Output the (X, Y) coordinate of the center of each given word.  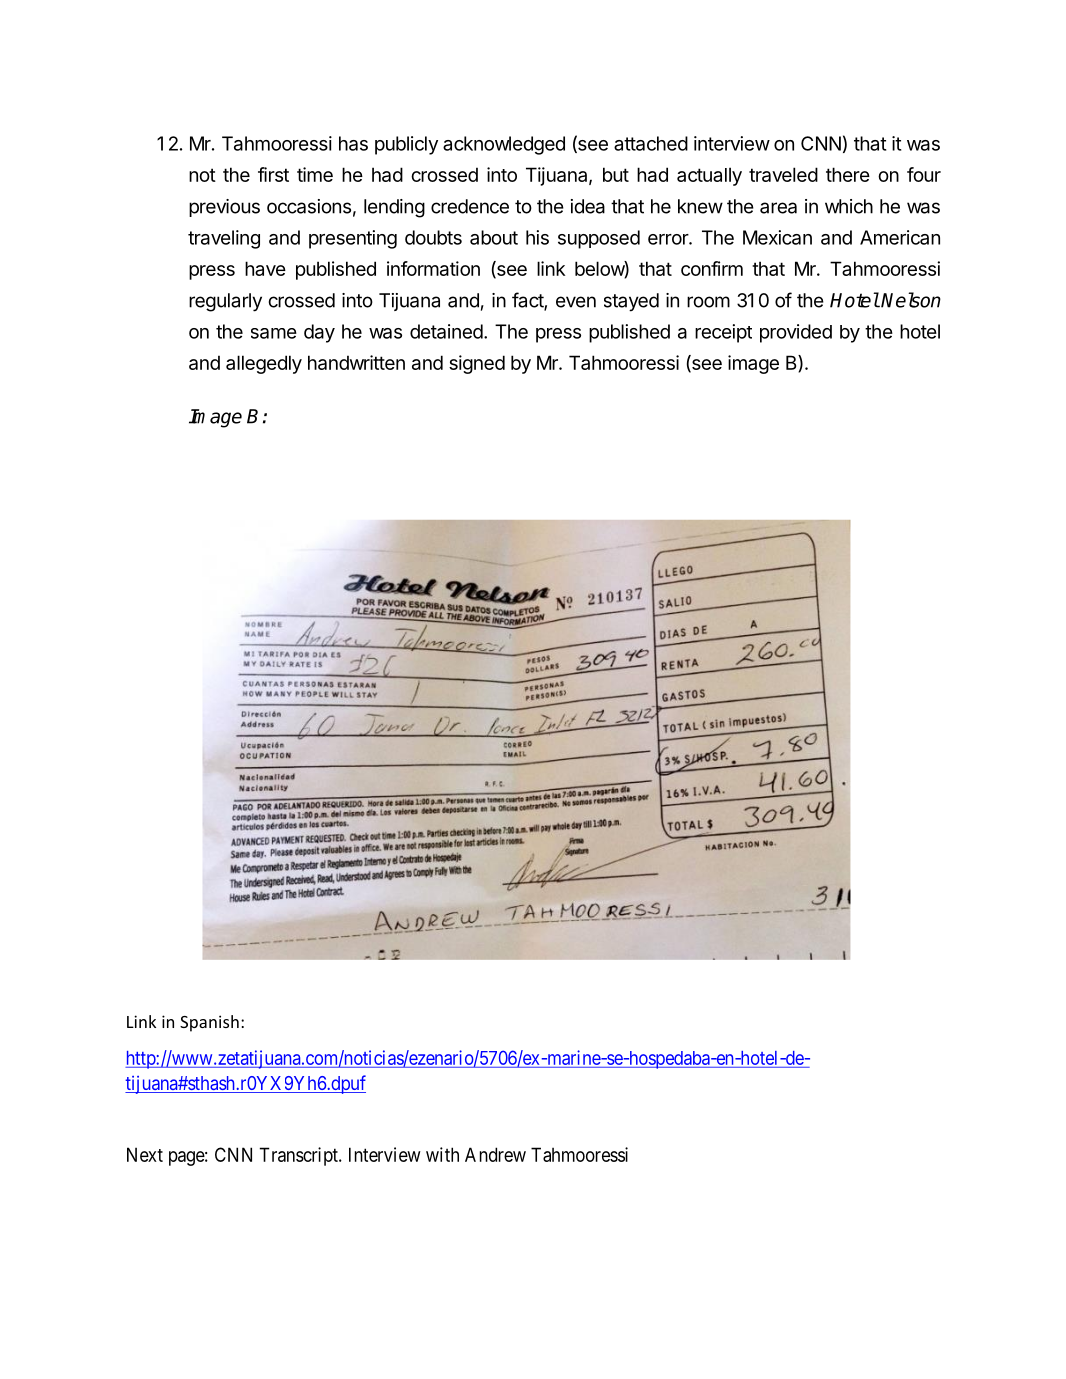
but (616, 174)
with (442, 1154)
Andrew (495, 1154)
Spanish (209, 1023)
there (848, 174)
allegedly (264, 364)
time (315, 174)
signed (477, 364)
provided (796, 333)
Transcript (300, 1156)
